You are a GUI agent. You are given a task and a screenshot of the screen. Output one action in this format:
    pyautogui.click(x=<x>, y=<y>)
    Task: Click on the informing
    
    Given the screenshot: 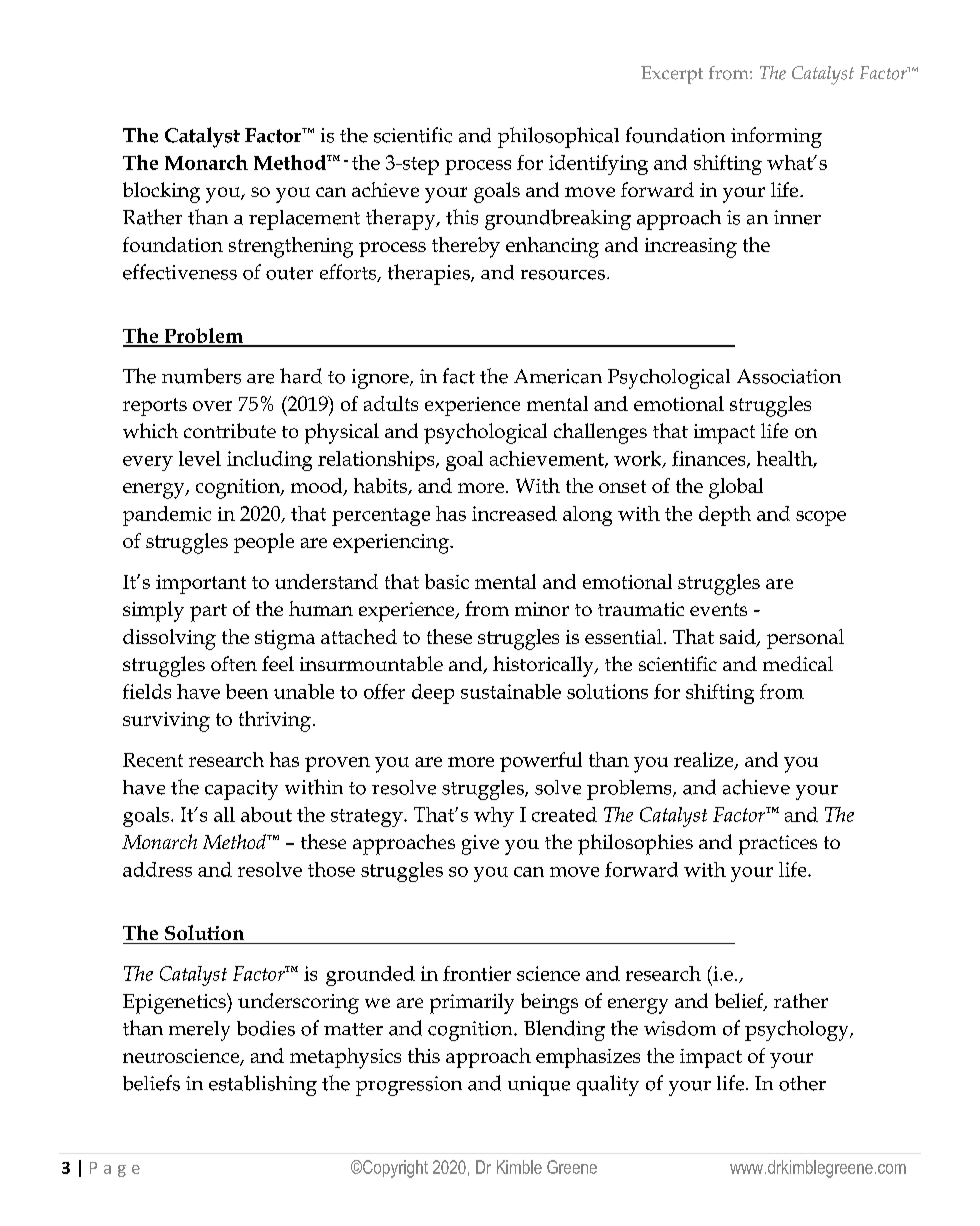 What is the action you would take?
    pyautogui.click(x=776, y=137)
